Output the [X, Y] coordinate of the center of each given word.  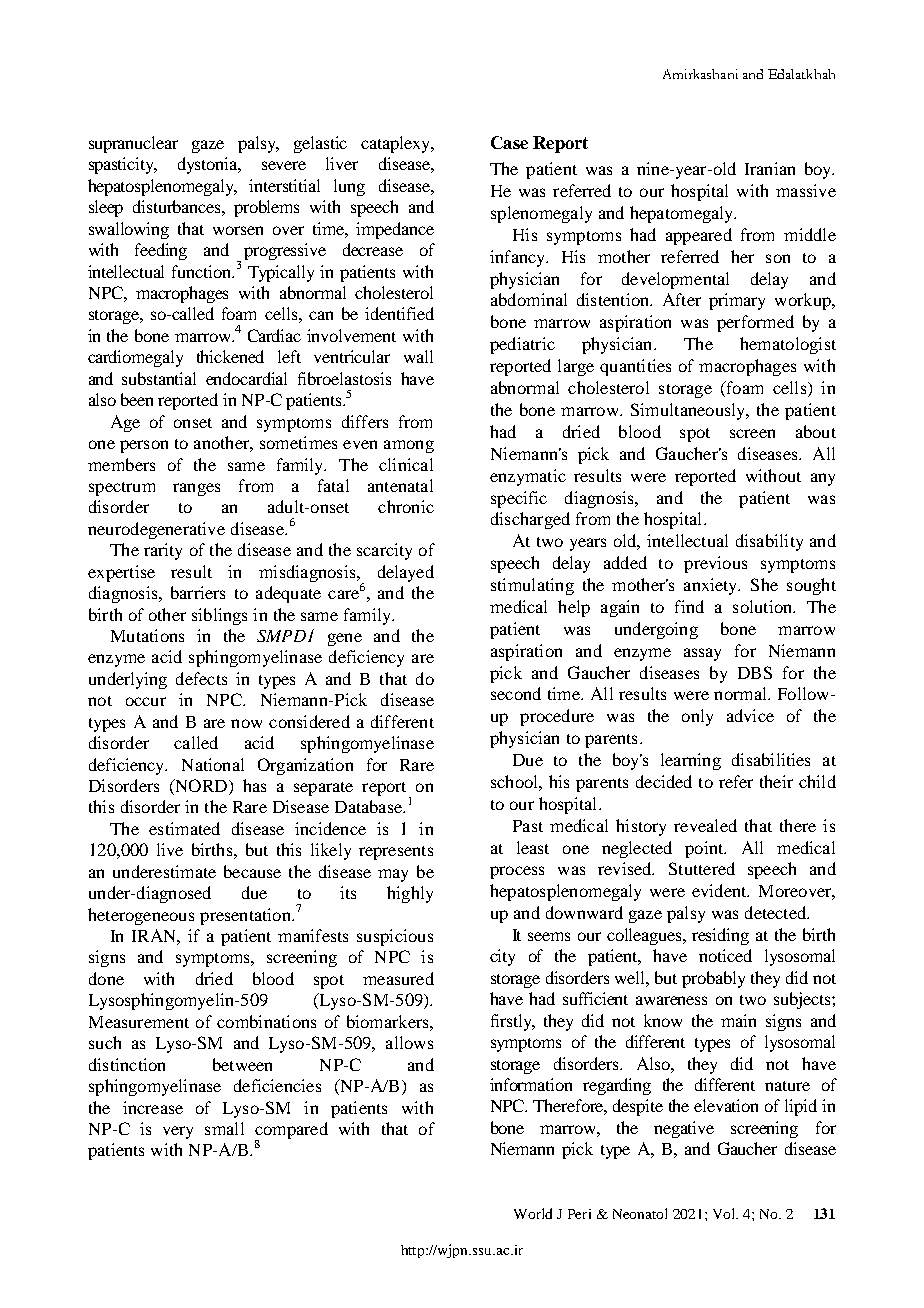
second [516, 693]
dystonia [209, 165]
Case [509, 142]
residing [720, 936]
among [409, 446]
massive [806, 190]
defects [201, 678]
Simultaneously [689, 411]
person [144, 446]
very [178, 1132]
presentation [246, 916]
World [533, 1213]
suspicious [395, 937]
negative [684, 1129]
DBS [755, 672]
